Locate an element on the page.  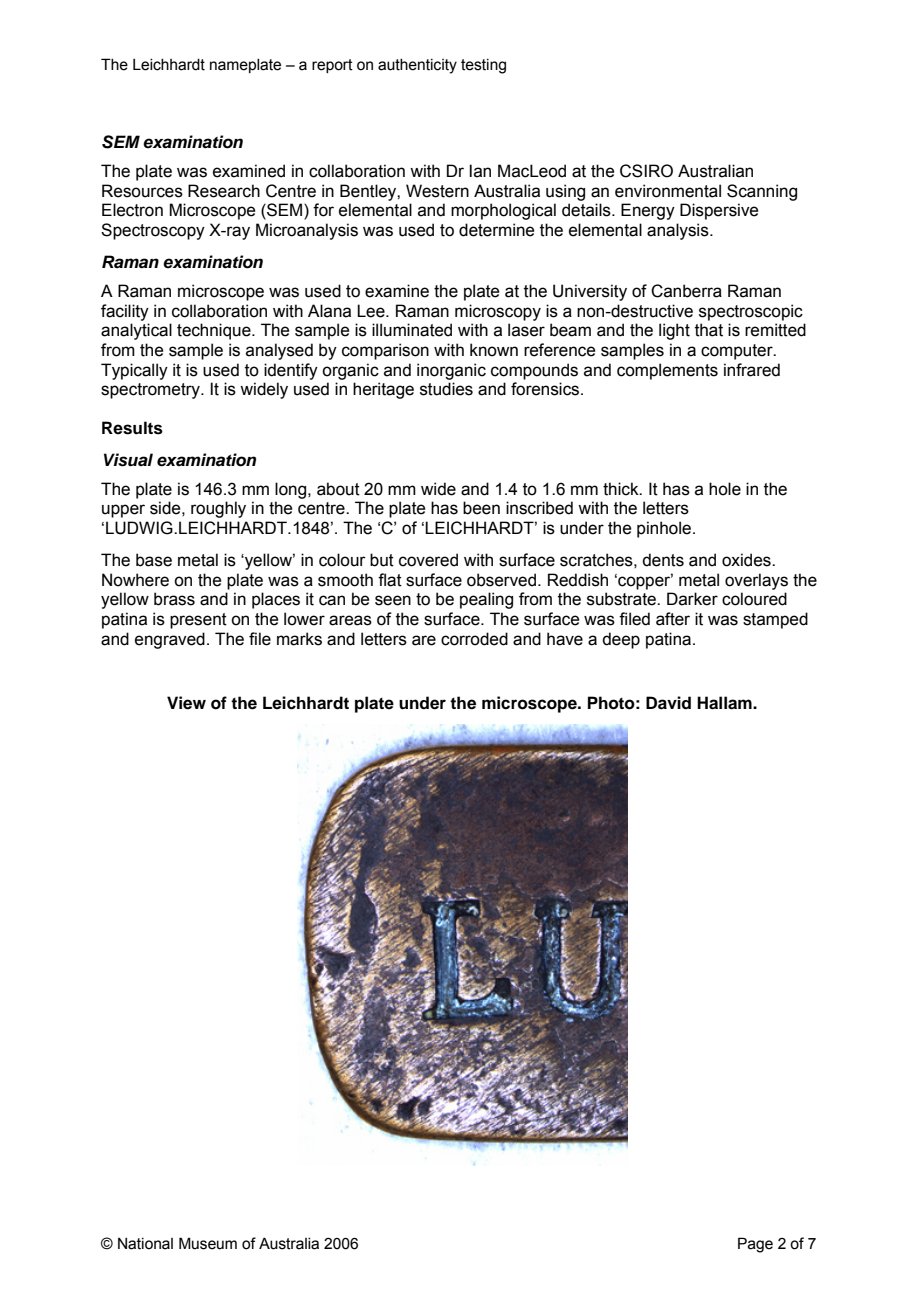
engraved is located at coordinates (170, 640).
